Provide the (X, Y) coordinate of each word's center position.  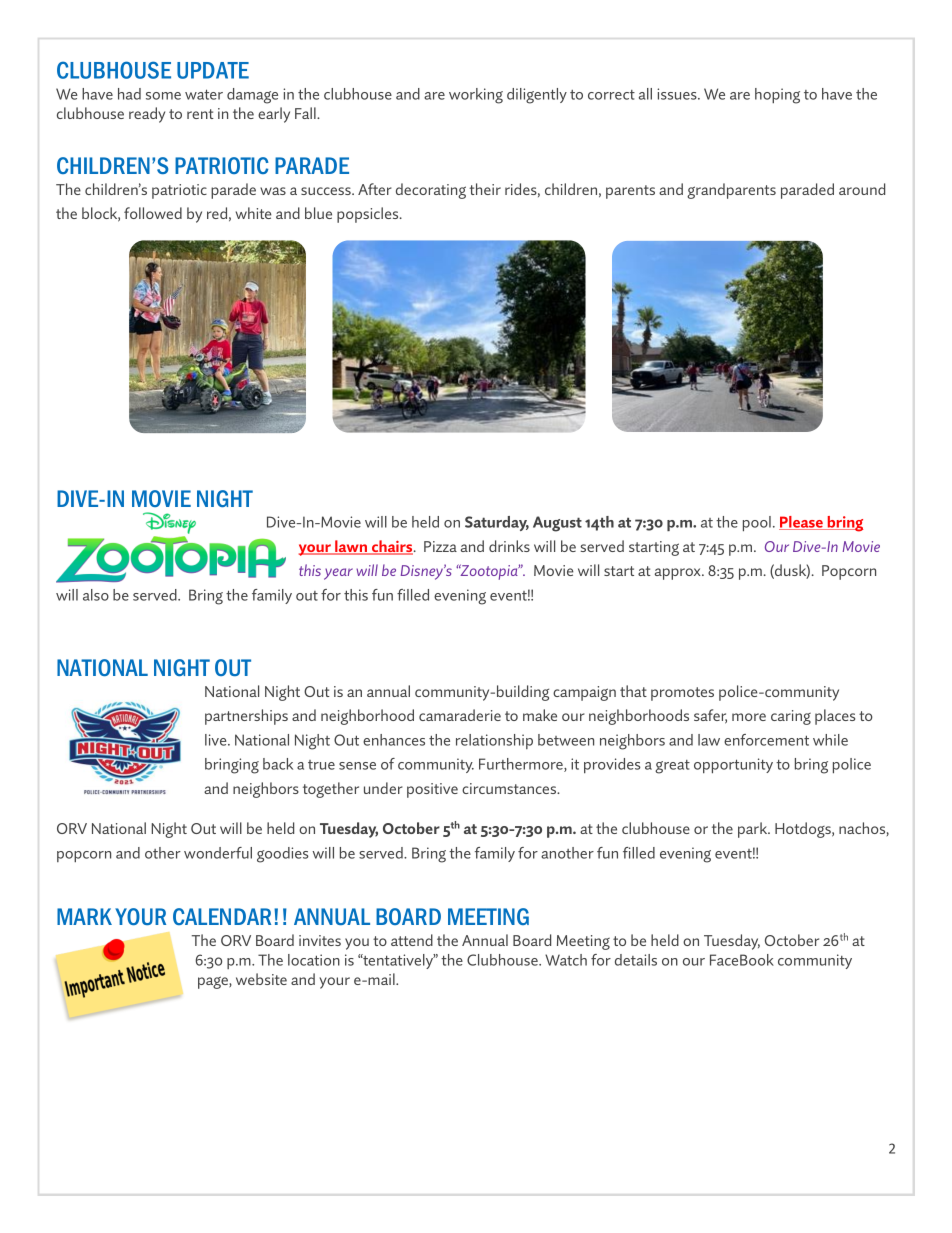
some (163, 96)
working (476, 96)
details (636, 960)
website (261, 979)
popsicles (369, 215)
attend (412, 940)
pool (757, 524)
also (96, 595)
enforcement (766, 740)
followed (153, 213)
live (217, 740)
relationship (494, 741)
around (862, 189)
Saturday (497, 523)
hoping (777, 96)
